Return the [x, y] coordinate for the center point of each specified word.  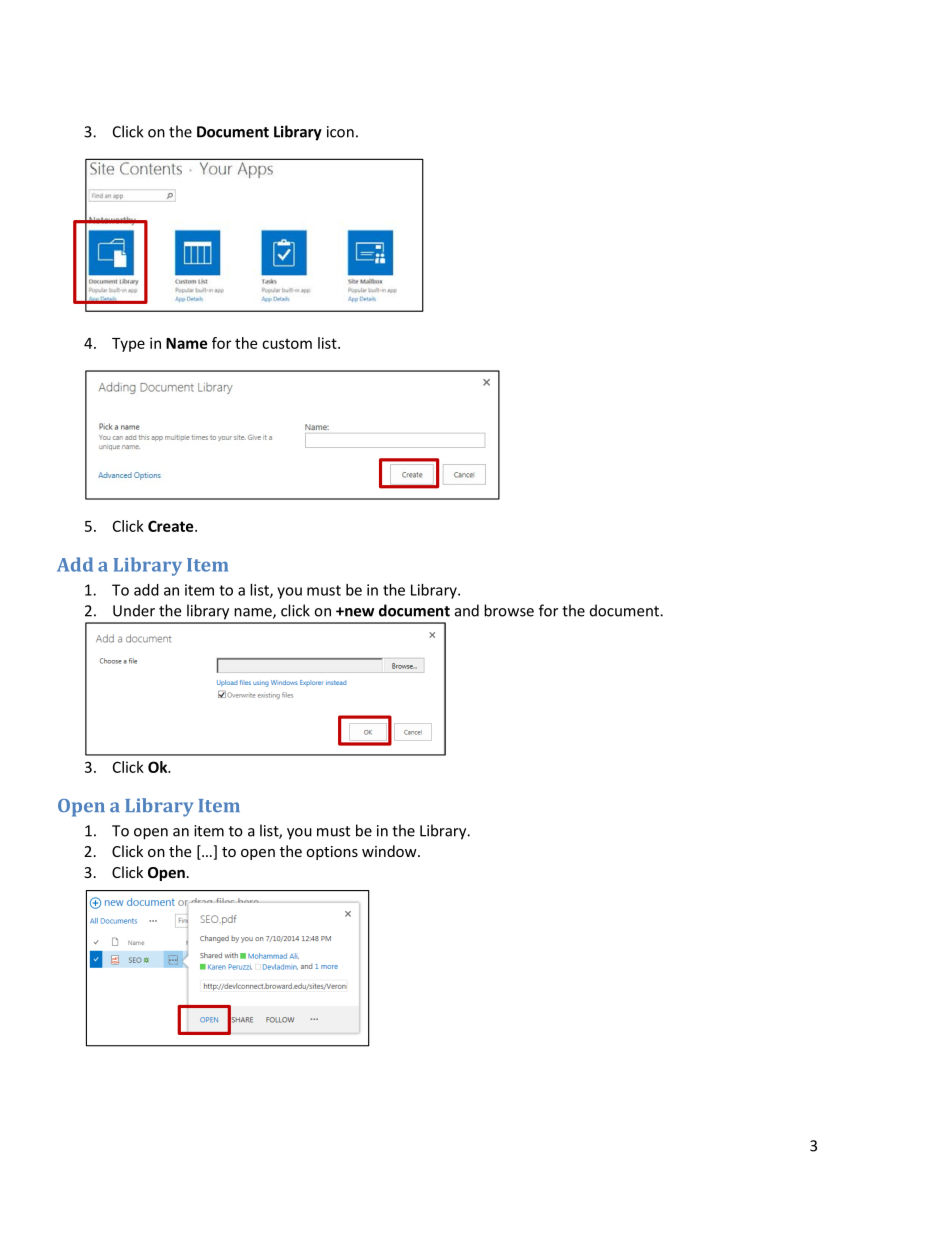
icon [340, 132]
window [390, 851]
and [467, 610]
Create [172, 526]
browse [509, 610]
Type [128, 345]
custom [287, 344]
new [358, 612]
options [332, 853]
